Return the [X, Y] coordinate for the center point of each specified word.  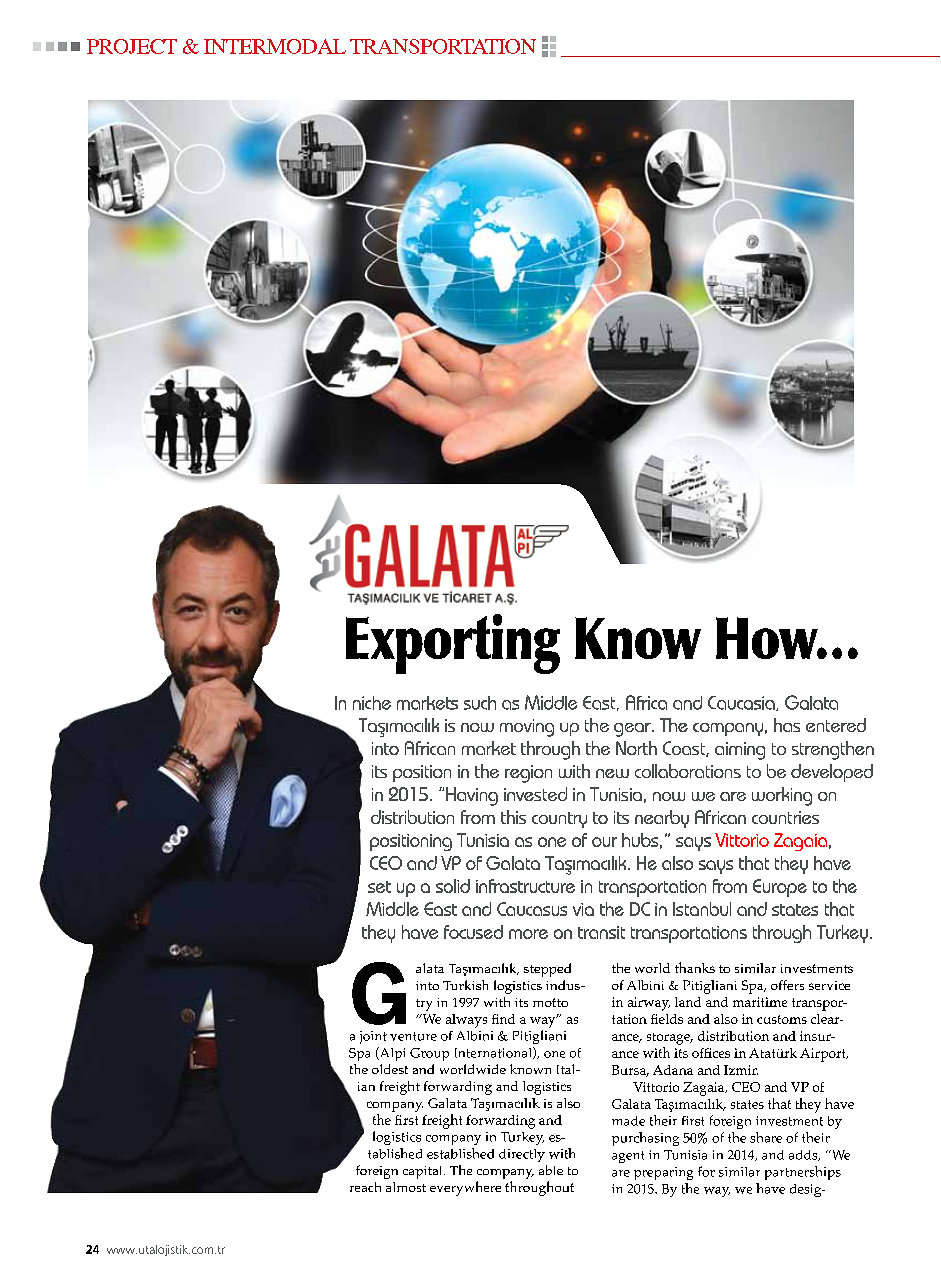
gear [633, 730]
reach [365, 1187]
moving [527, 728]
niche [372, 703]
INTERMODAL [275, 46]
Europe [780, 888]
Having [472, 796]
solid [453, 886]
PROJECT [132, 46]
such [480, 703]
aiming [740, 751]
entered [836, 725]
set [379, 887]
